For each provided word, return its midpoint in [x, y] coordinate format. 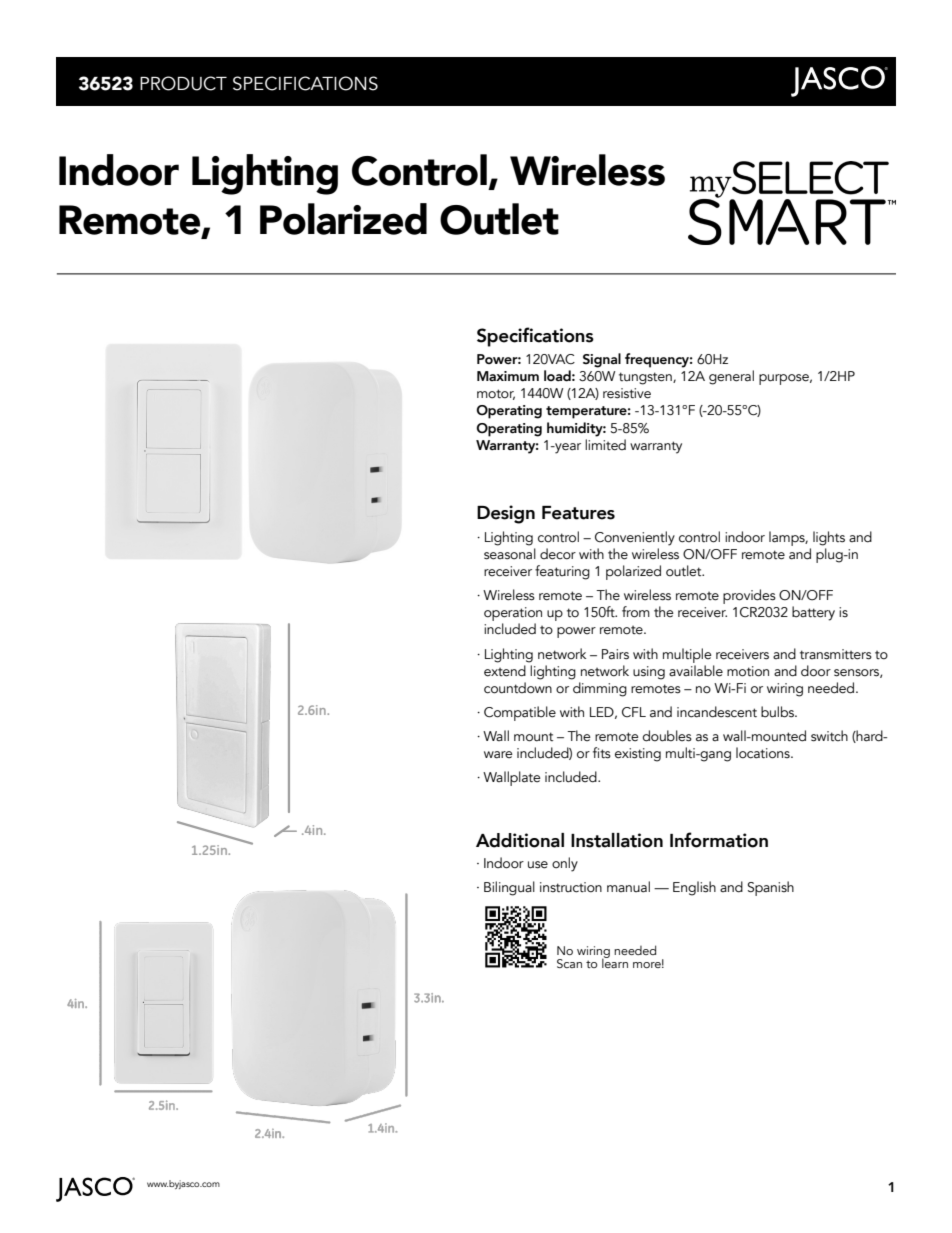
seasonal [510, 554]
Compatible [520, 713]
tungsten [646, 378]
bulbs [778, 712]
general [731, 377]
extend [505, 671]
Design [506, 514]
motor [496, 394]
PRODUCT [183, 83]
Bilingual [509, 888]
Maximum [508, 376]
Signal [602, 360]
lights [829, 538]
